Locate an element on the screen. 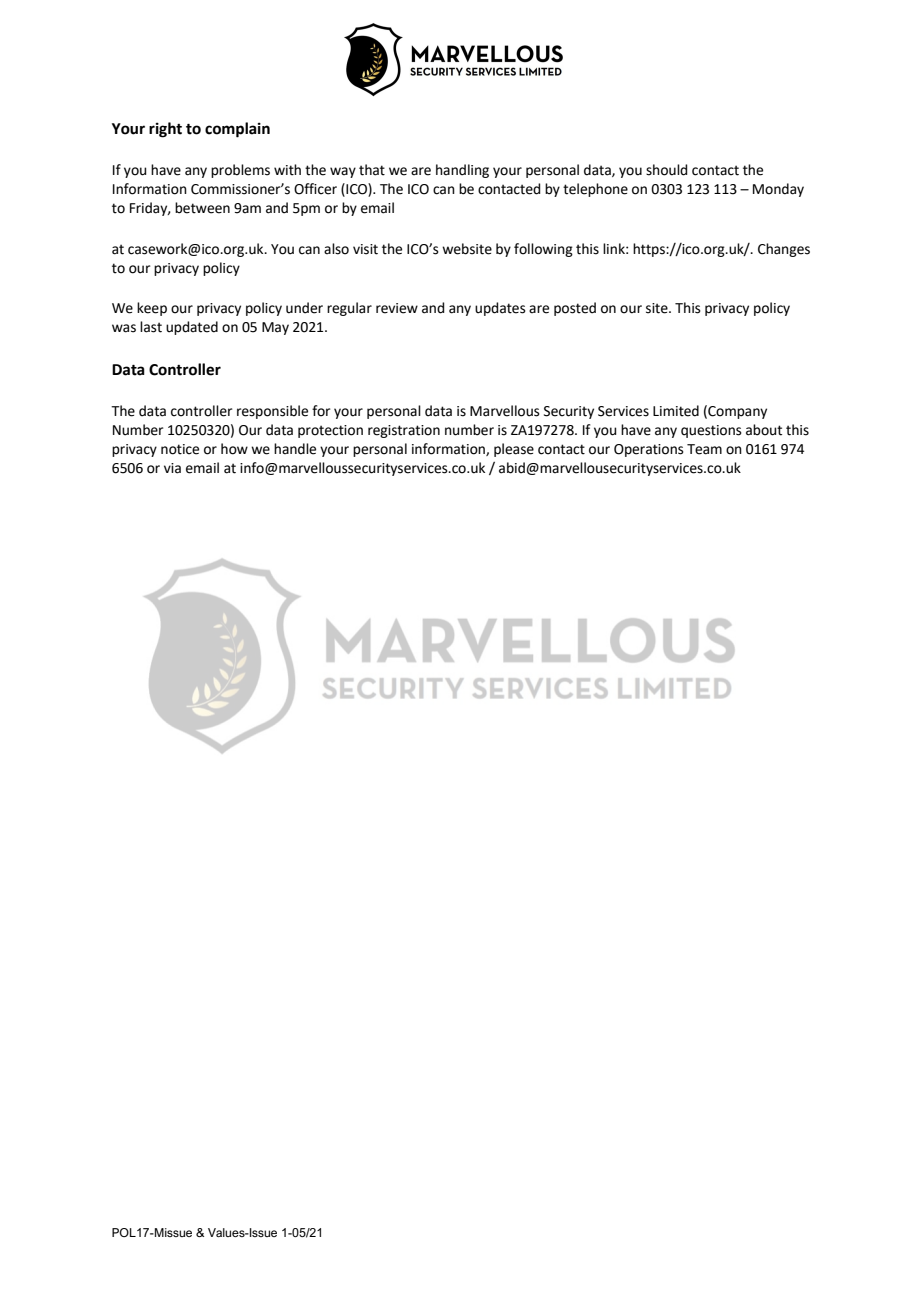 Image resolution: width=924 pixels, height=1308 pixels. visit is located at coordinates (365, 249).
